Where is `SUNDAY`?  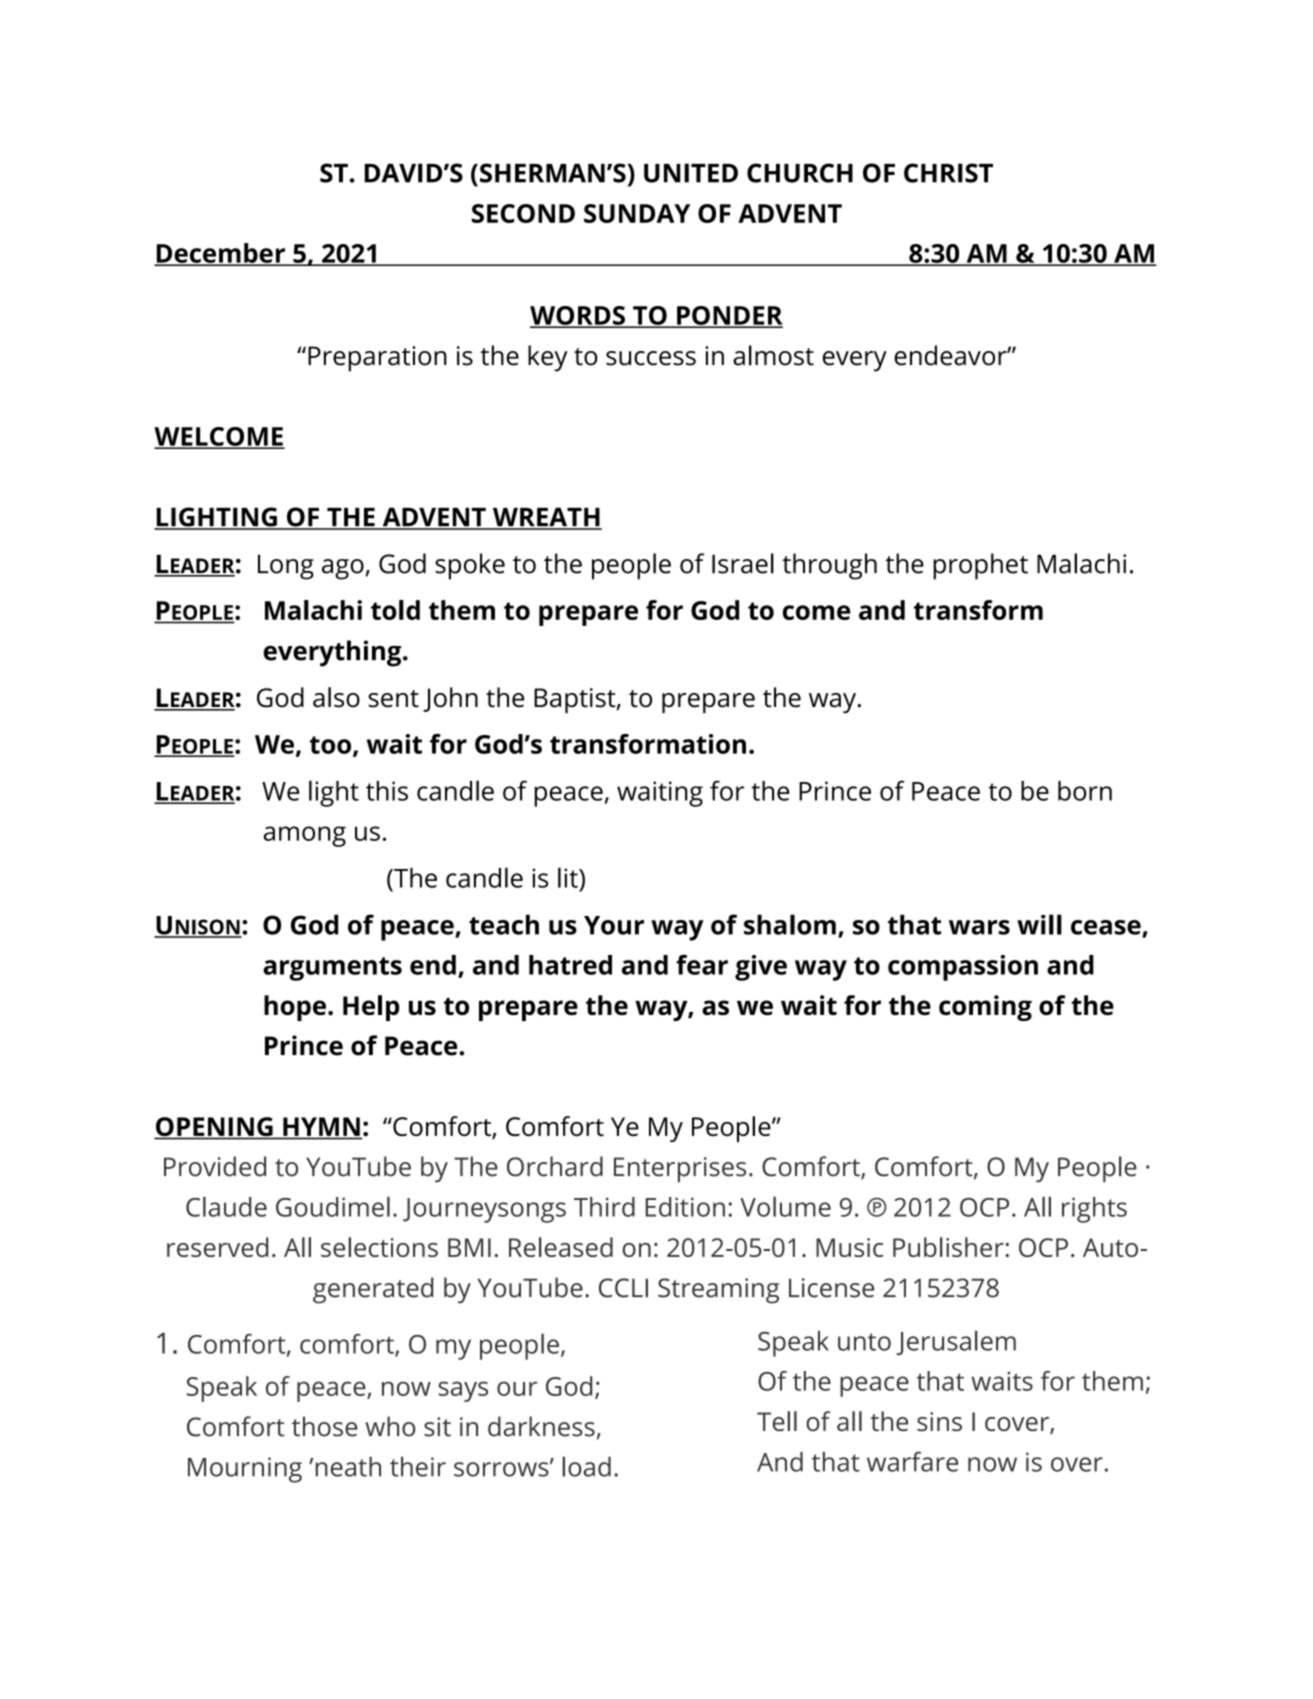
SUNDAY is located at coordinates (637, 213).
